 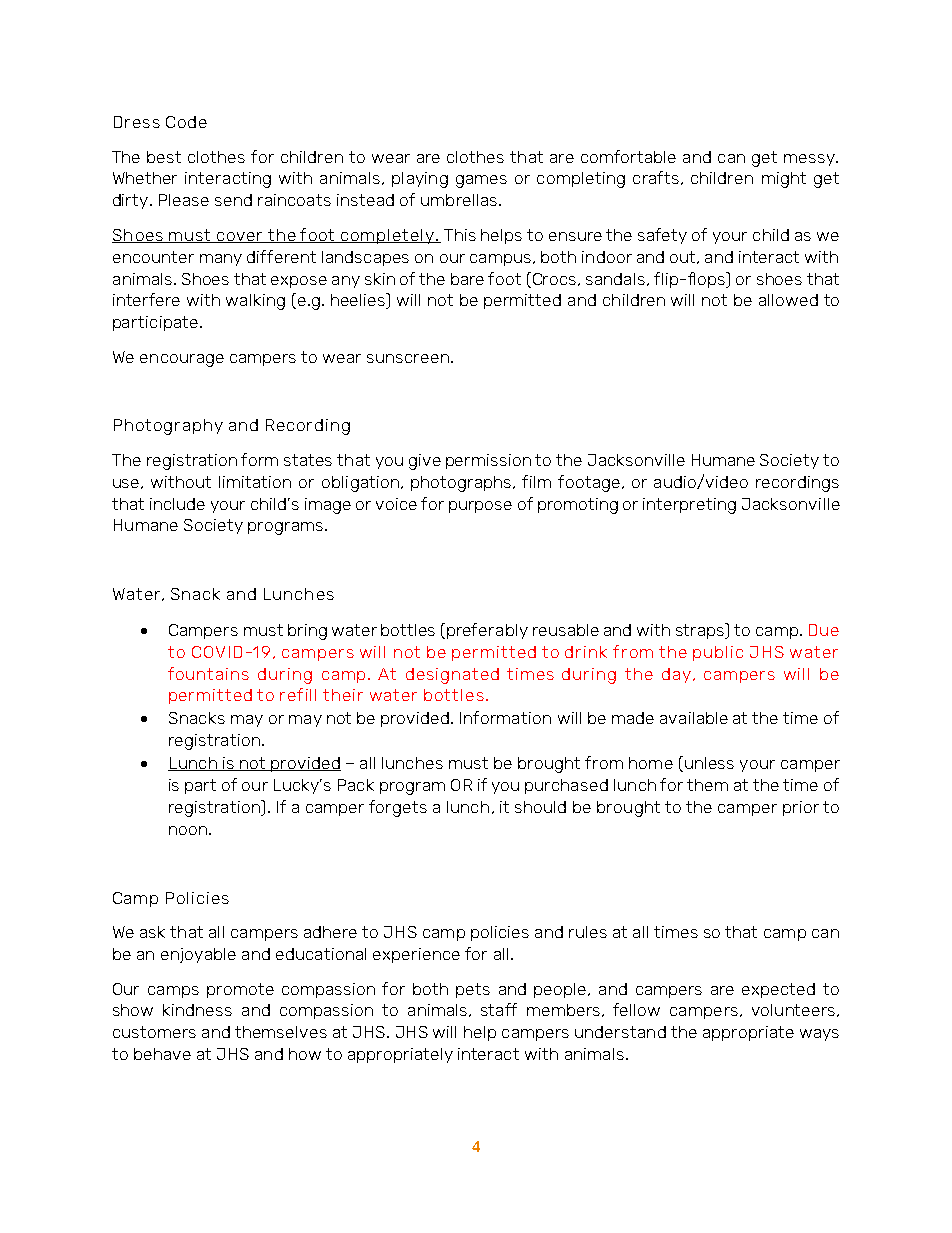 What do you see at coordinates (182, 360) in the image?
I see `encourage` at bounding box center [182, 360].
